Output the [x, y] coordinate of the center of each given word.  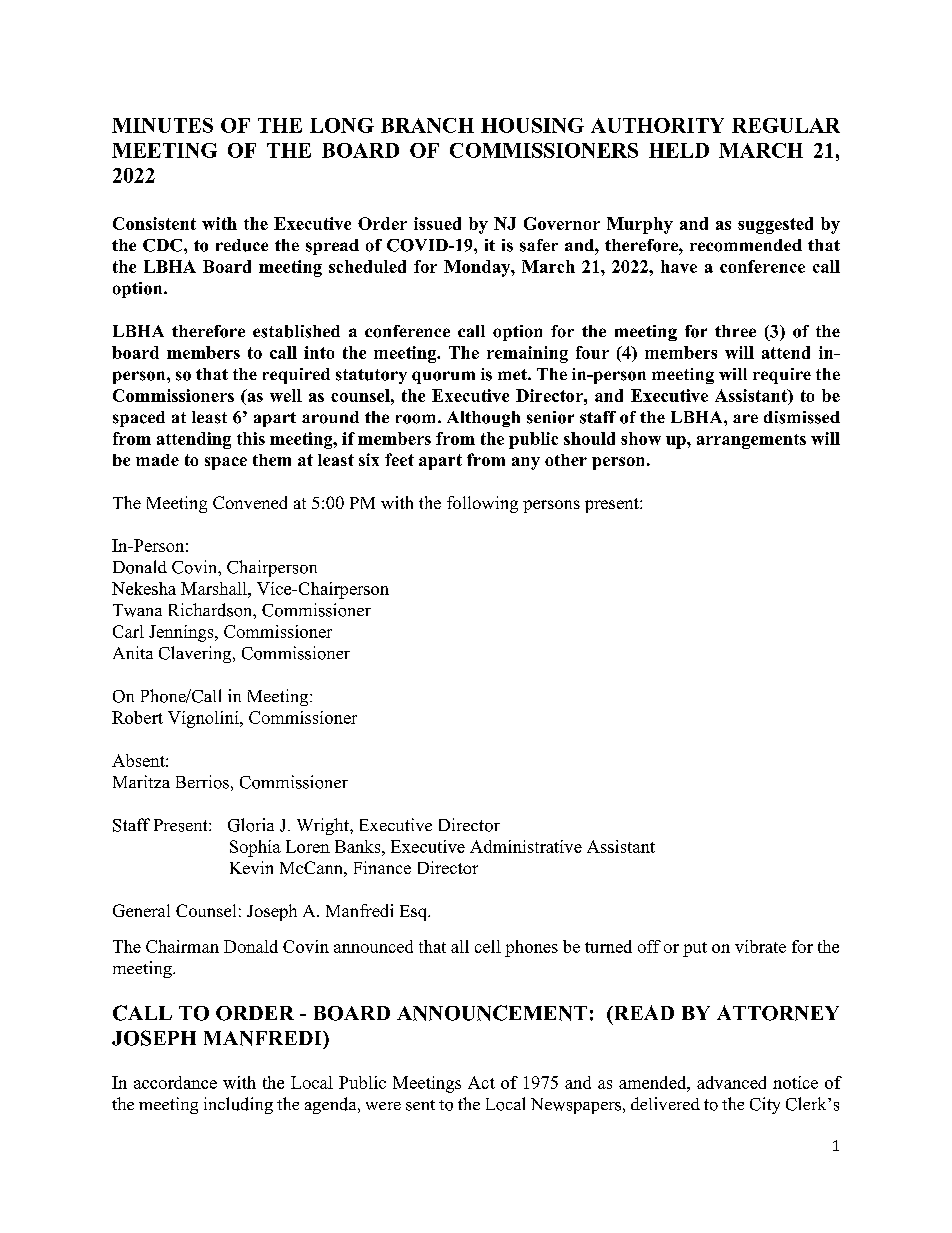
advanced [731, 1082]
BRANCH [427, 125]
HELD [679, 150]
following [482, 504]
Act [481, 1082]
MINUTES [162, 125]
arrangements [751, 441]
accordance [175, 1082]
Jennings [182, 633]
